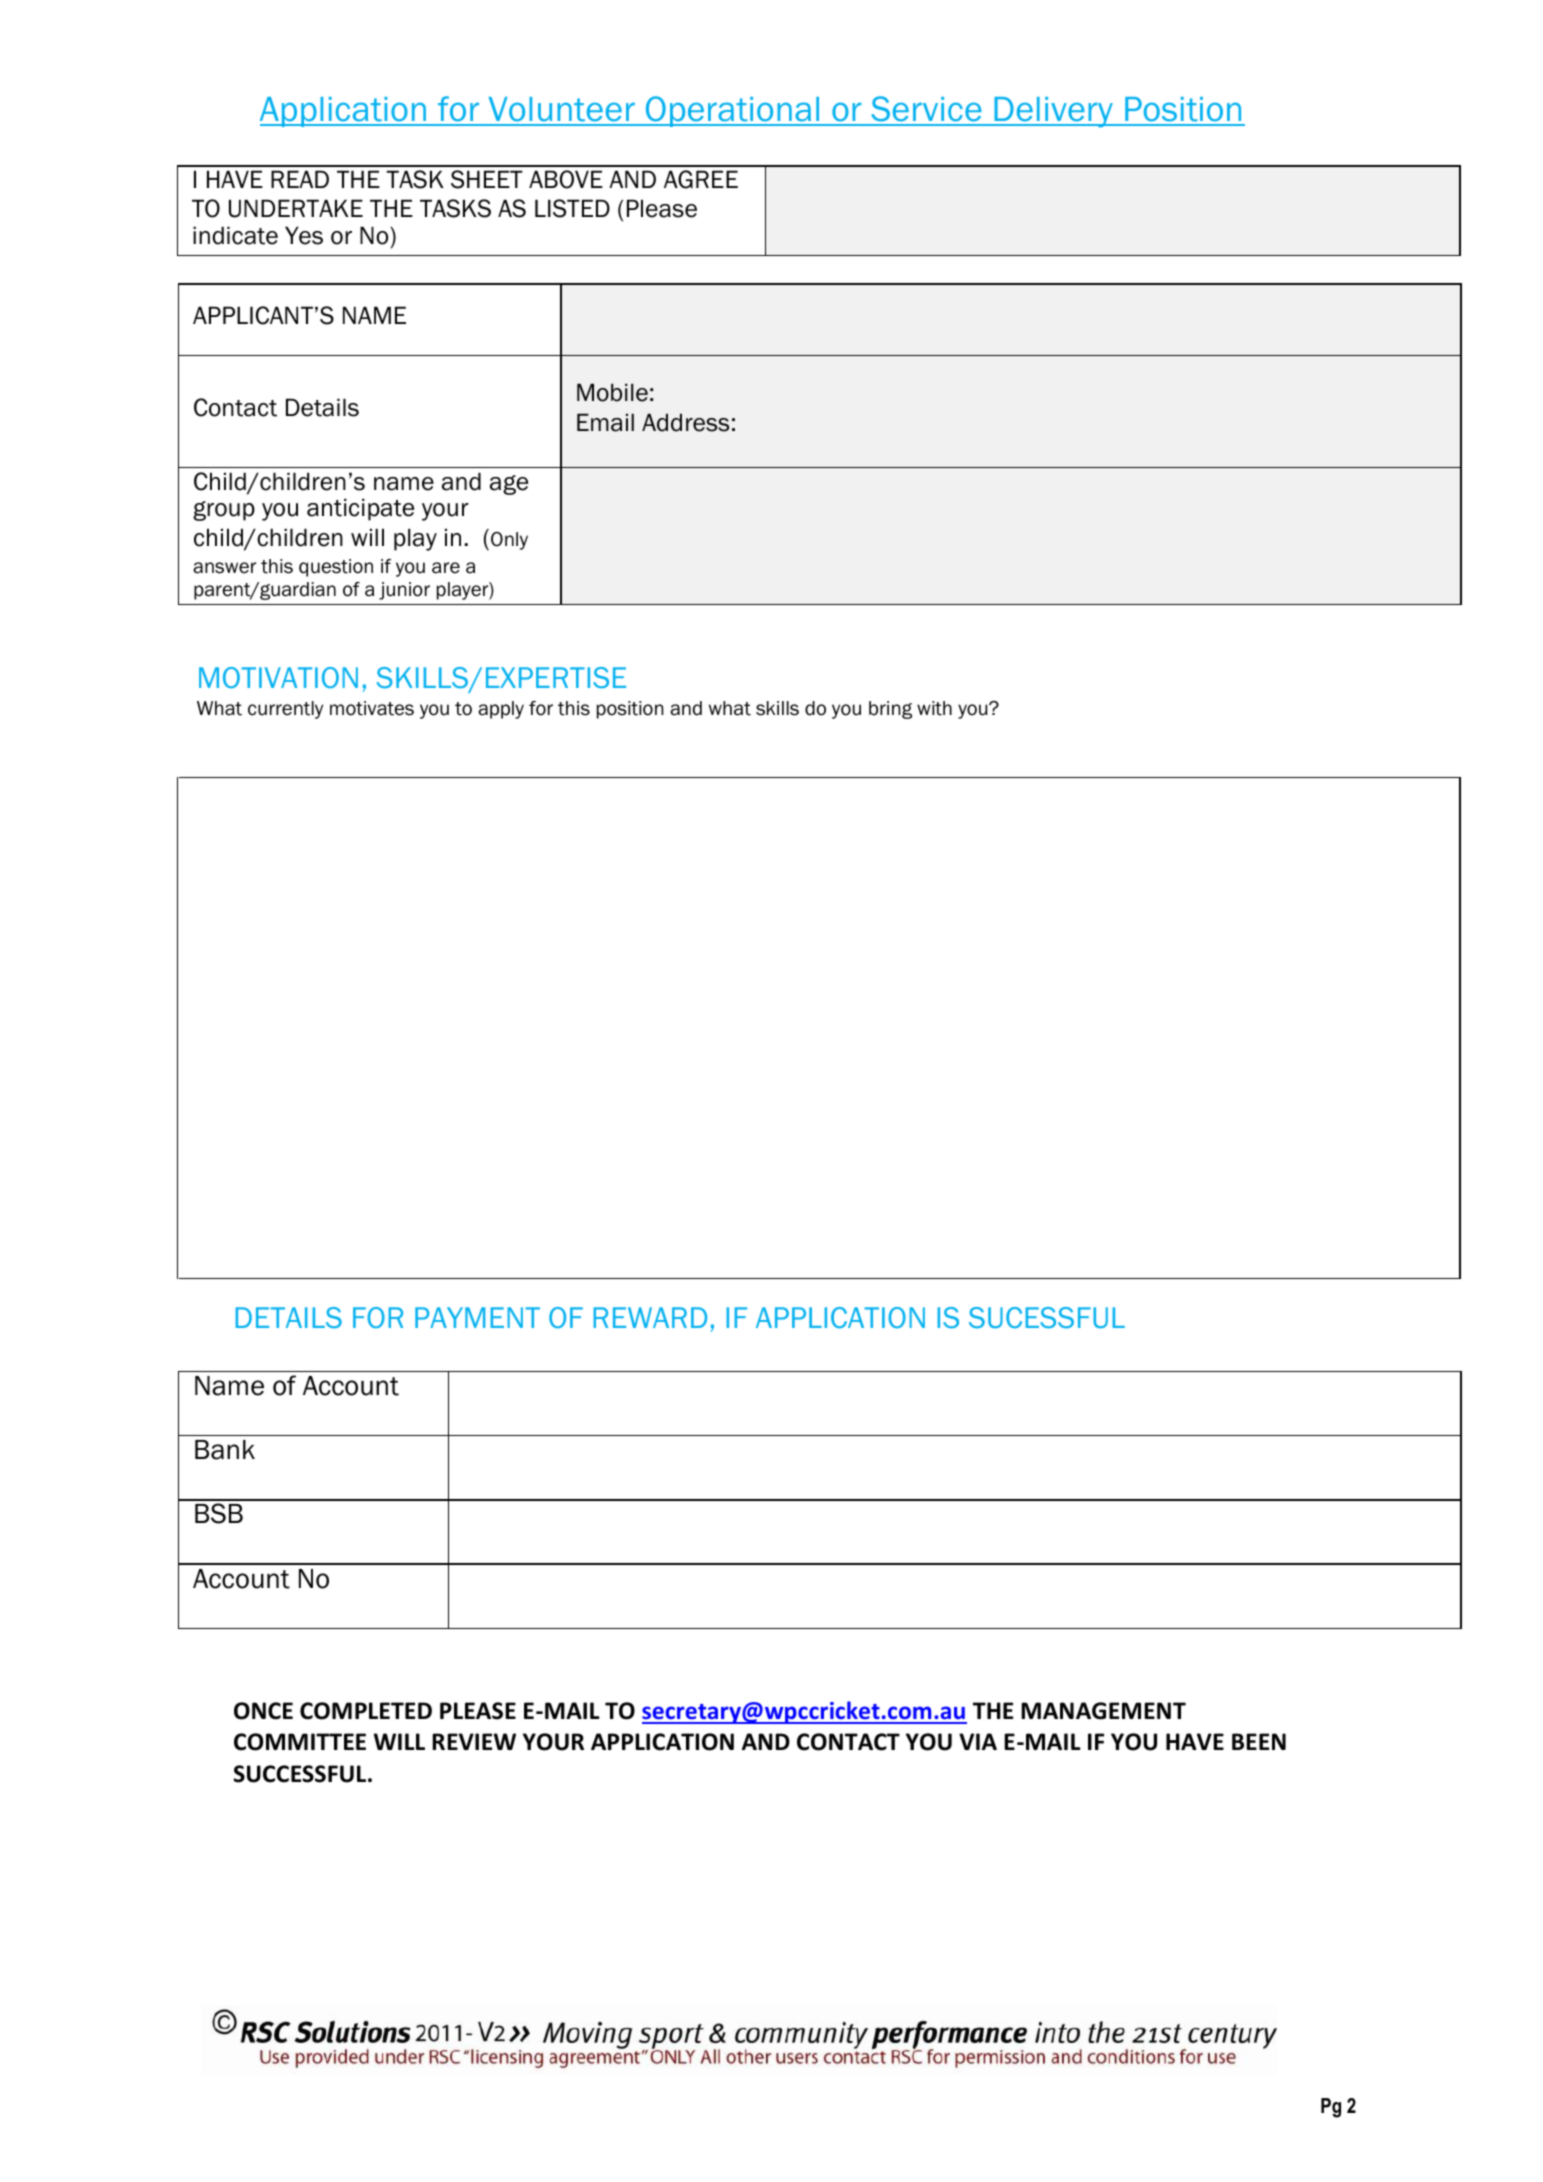 The image size is (1543, 2182). I want to click on VIA, so click(978, 1741).
